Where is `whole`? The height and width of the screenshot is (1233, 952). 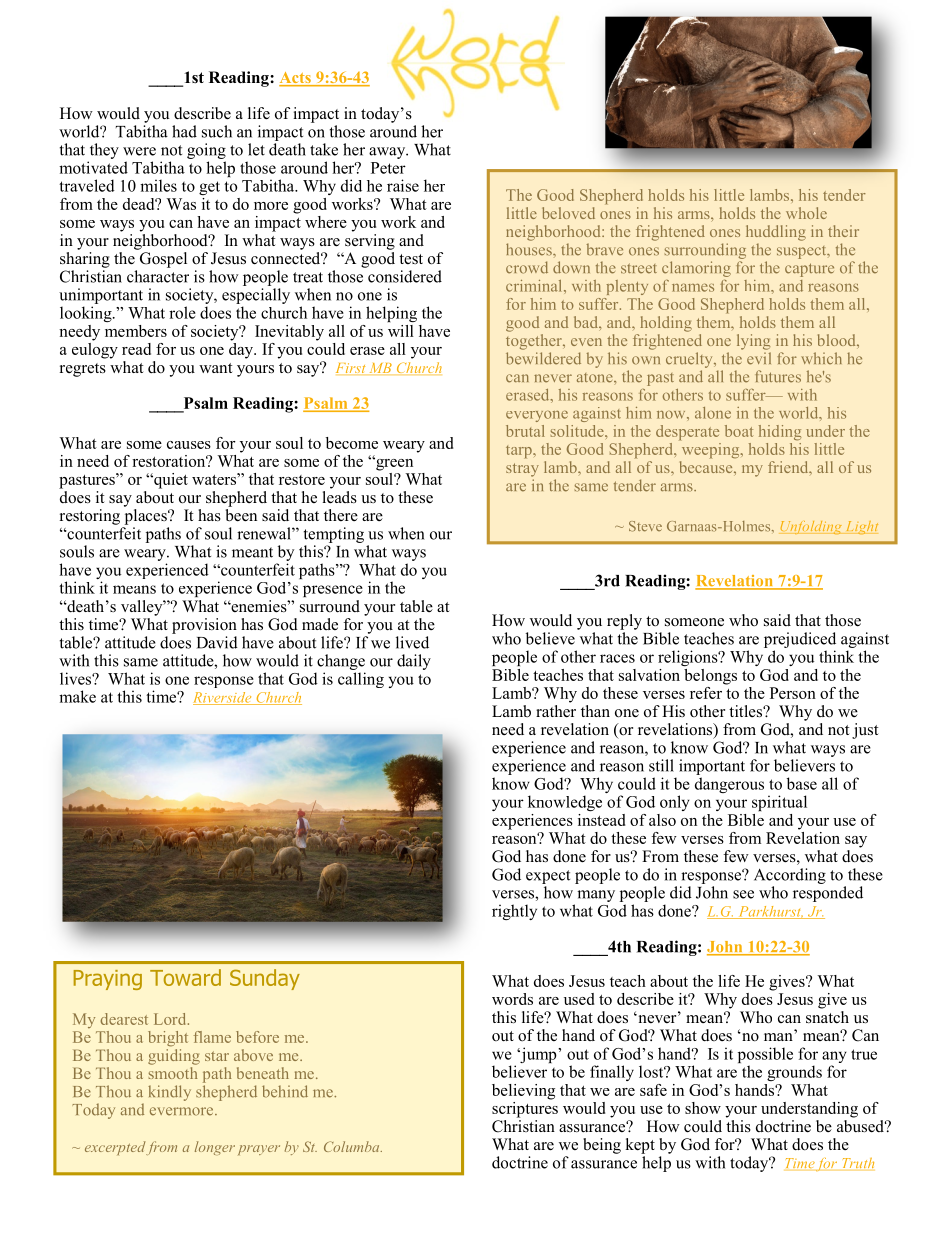
whole is located at coordinates (806, 213).
